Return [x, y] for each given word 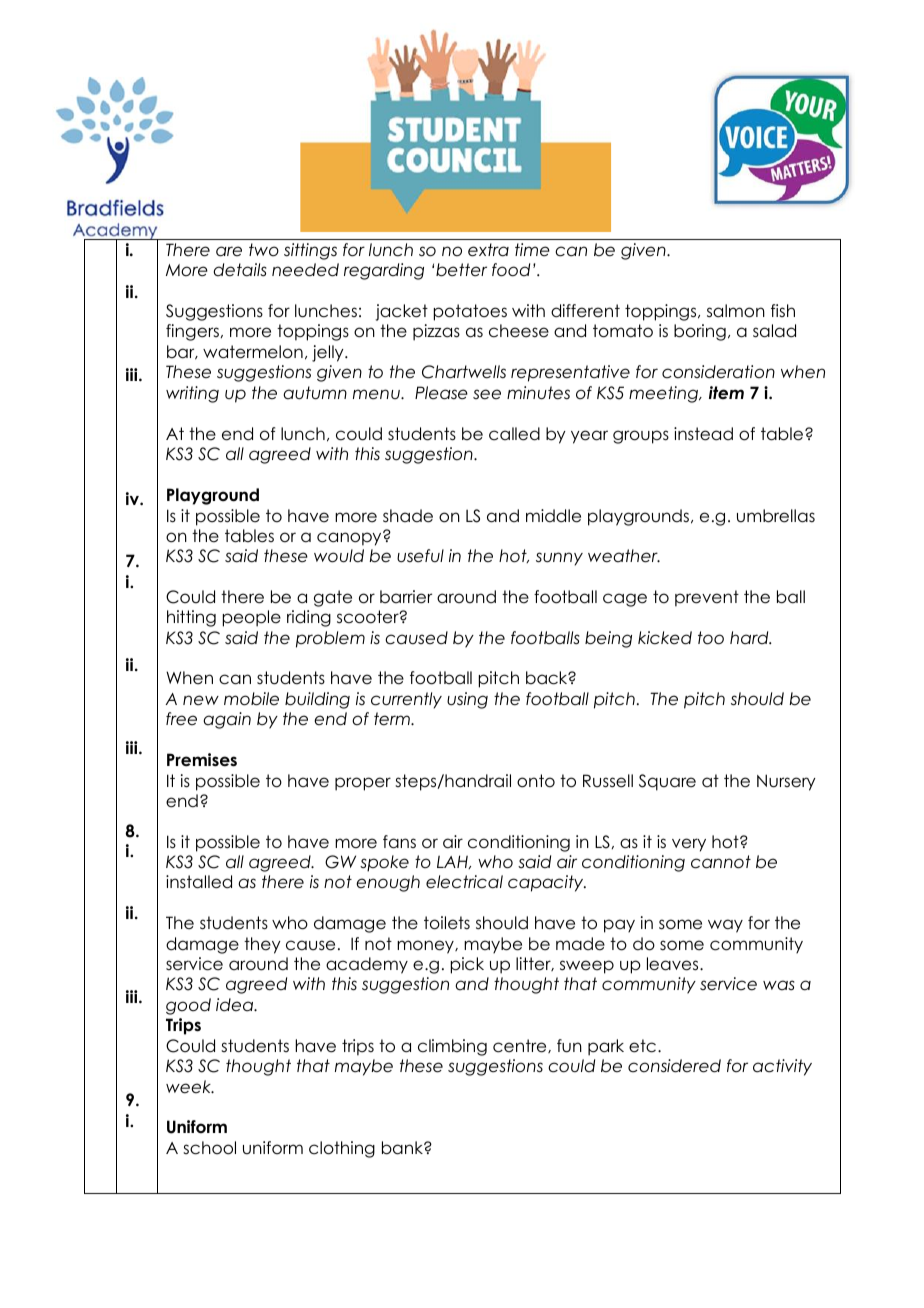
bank [403, 1148]
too [711, 638]
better [461, 270]
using [467, 700]
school [209, 1148]
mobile [251, 699]
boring [700, 332]
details [239, 270]
